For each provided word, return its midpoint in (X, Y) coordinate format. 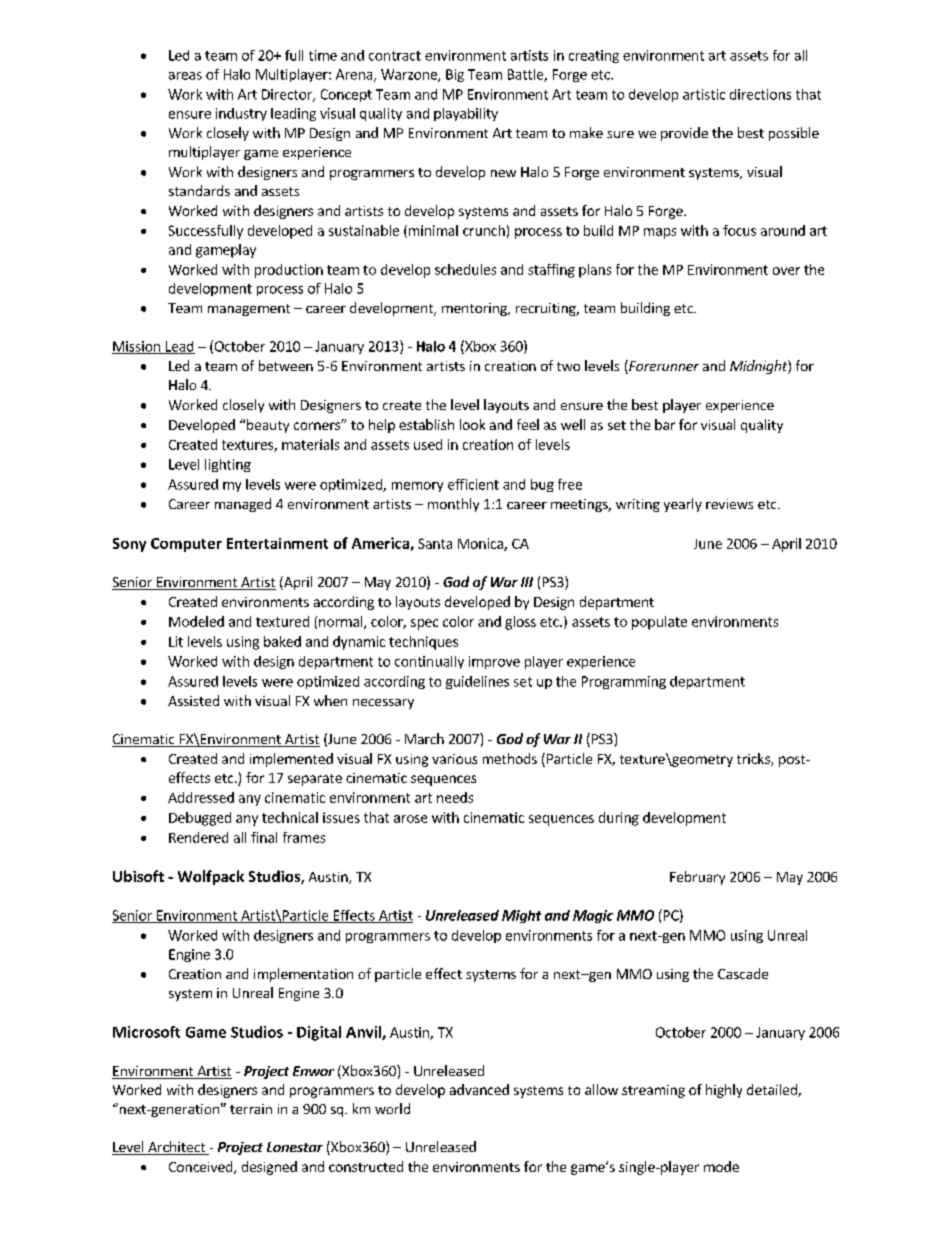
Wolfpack (211, 877)
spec (424, 624)
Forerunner (663, 367)
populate (659, 623)
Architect (176, 1148)
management (249, 310)
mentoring (475, 309)
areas (185, 76)
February (697, 878)
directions (760, 94)
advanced (479, 1089)
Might (521, 916)
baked (282, 641)
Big (455, 75)
